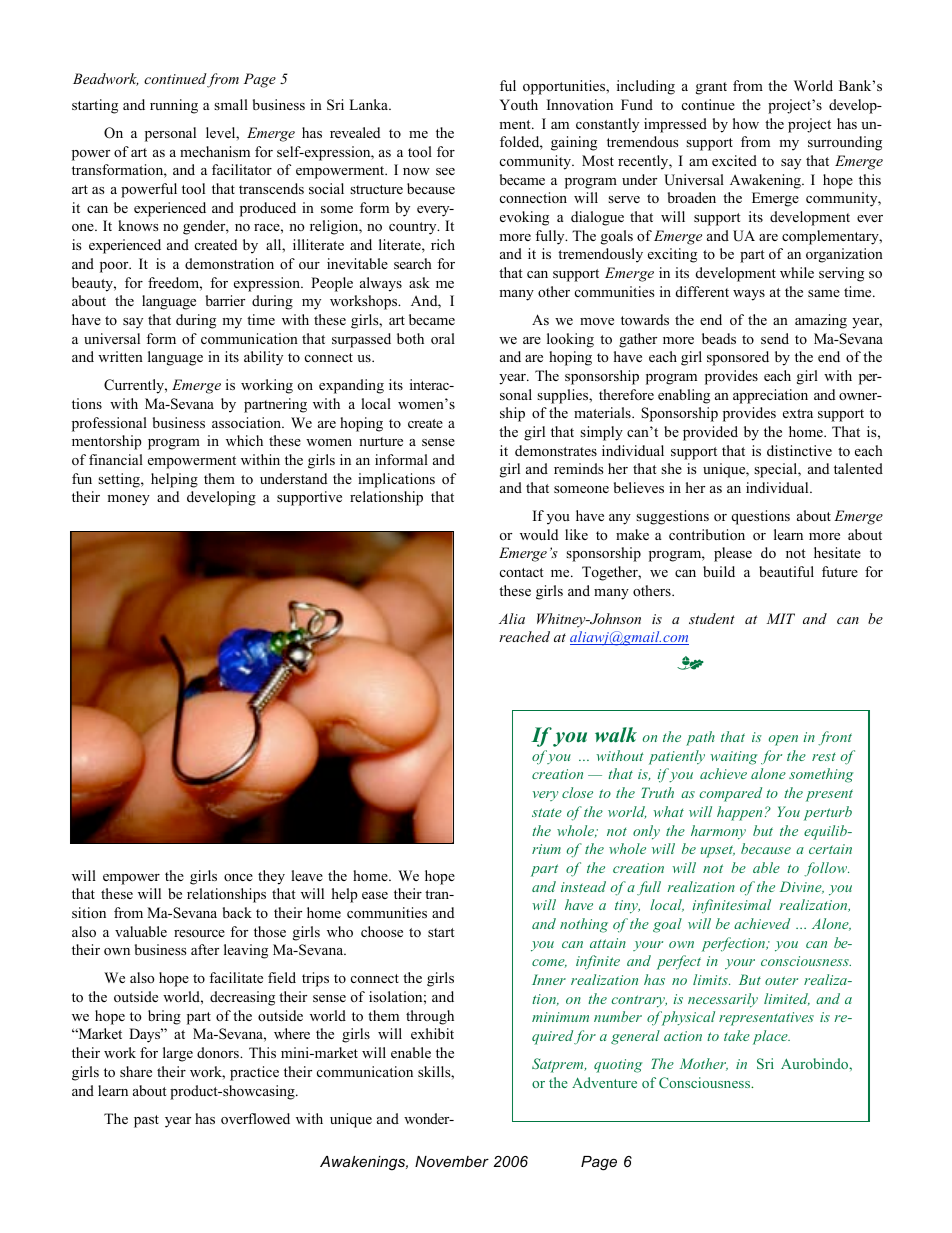 Image resolution: width=952 pixels, height=1233 pixels. What do you see at coordinates (174, 106) in the screenshot?
I see `running` at bounding box center [174, 106].
